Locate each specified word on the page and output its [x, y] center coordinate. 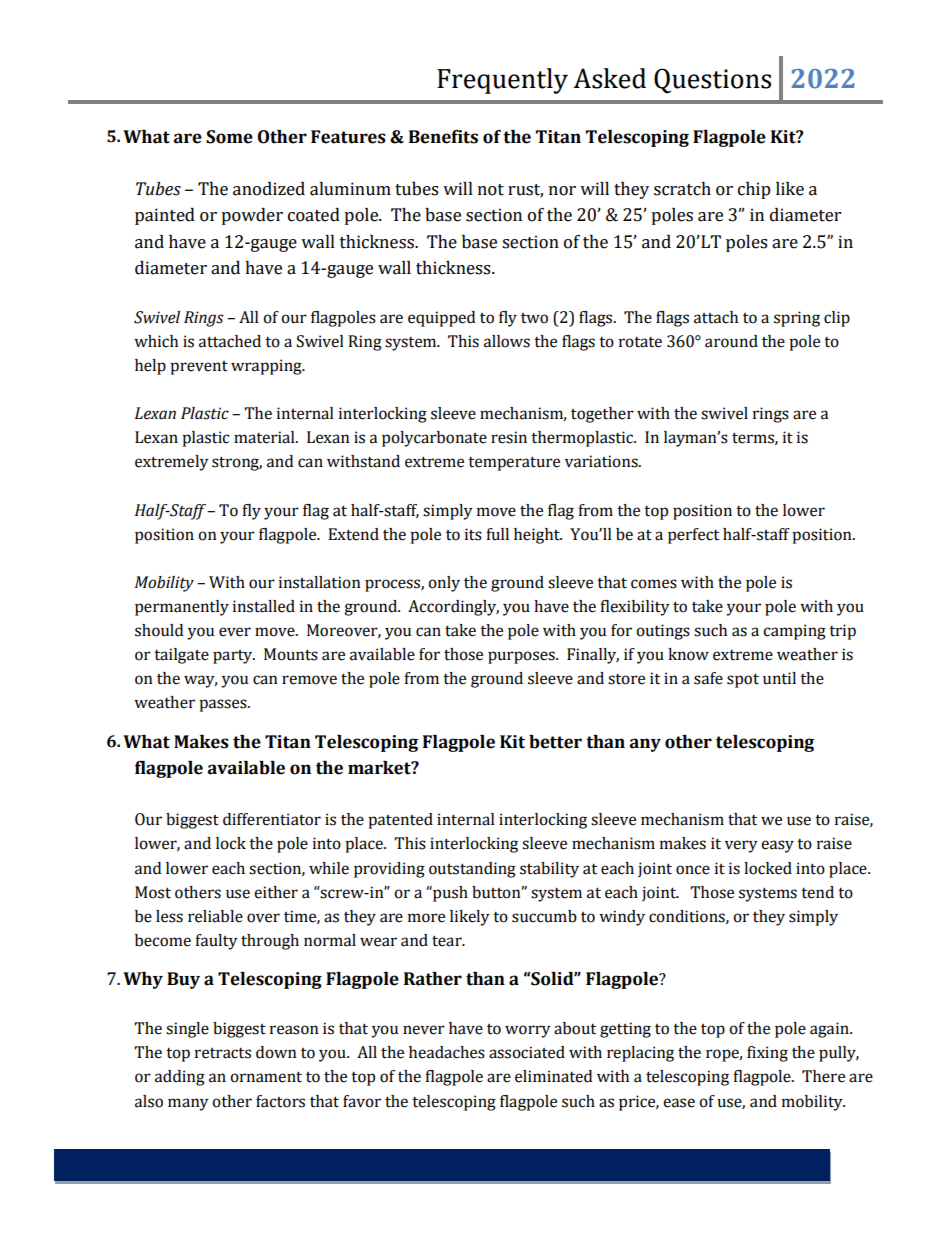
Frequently [502, 81]
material [265, 437]
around [731, 341]
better [555, 742]
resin [509, 437]
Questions [712, 81]
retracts [223, 1053]
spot [743, 680]
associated [527, 1052]
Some [229, 137]
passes [224, 705]
